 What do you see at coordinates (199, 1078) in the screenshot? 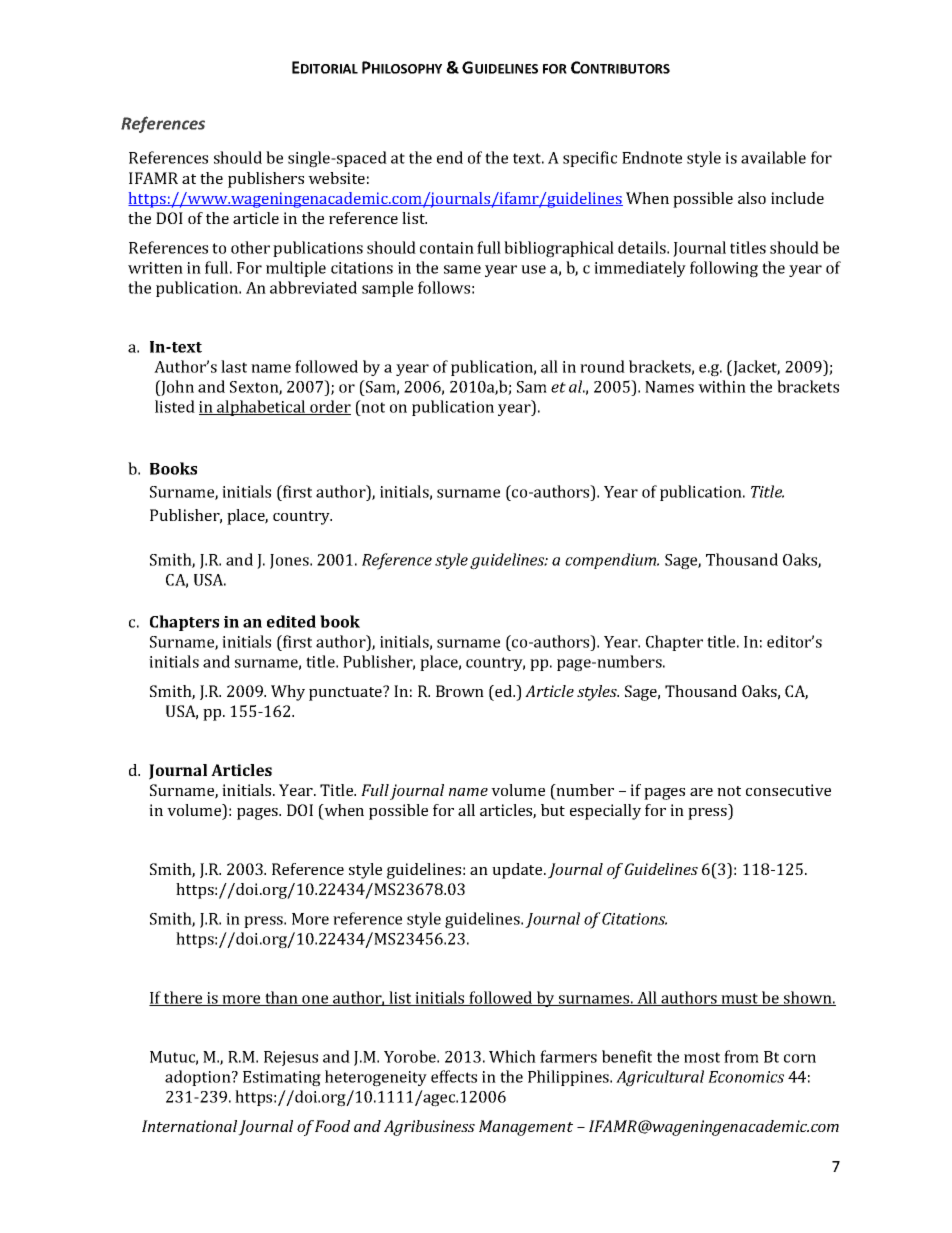
I see `adoption` at bounding box center [199, 1078].
